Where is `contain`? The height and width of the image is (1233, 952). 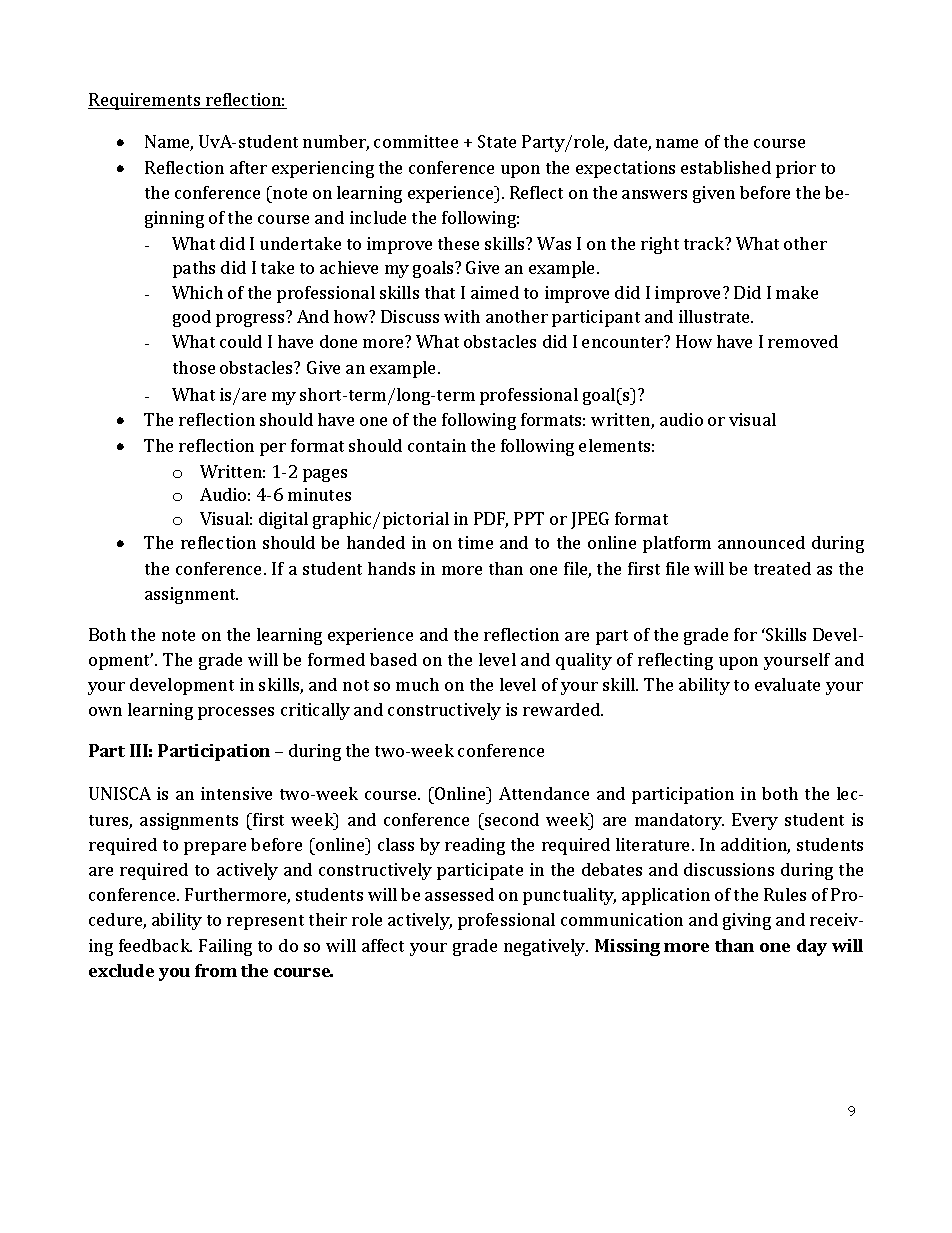
contain is located at coordinates (437, 445).
